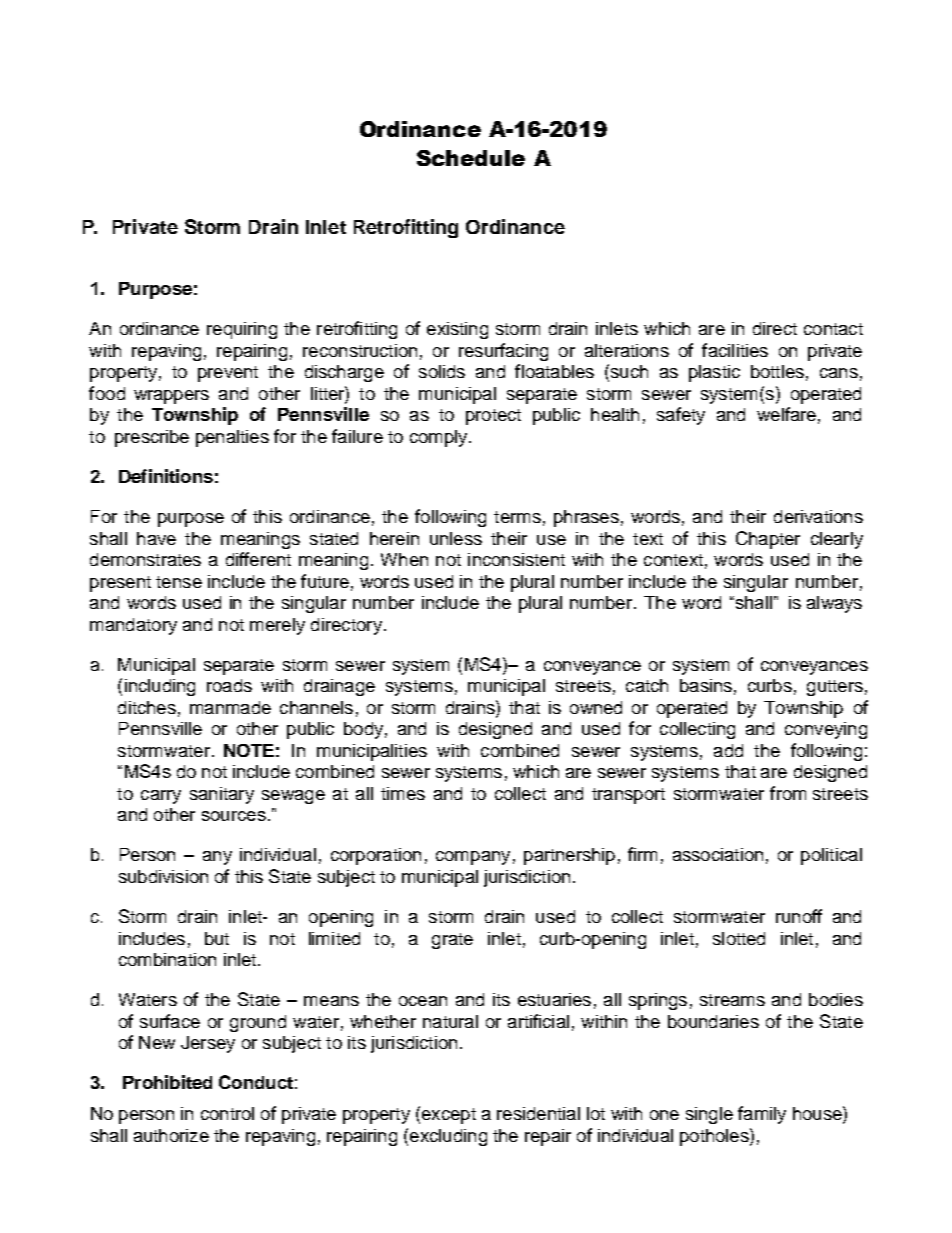  What do you see at coordinates (448, 1137) in the page?
I see `excluding` at bounding box center [448, 1137].
